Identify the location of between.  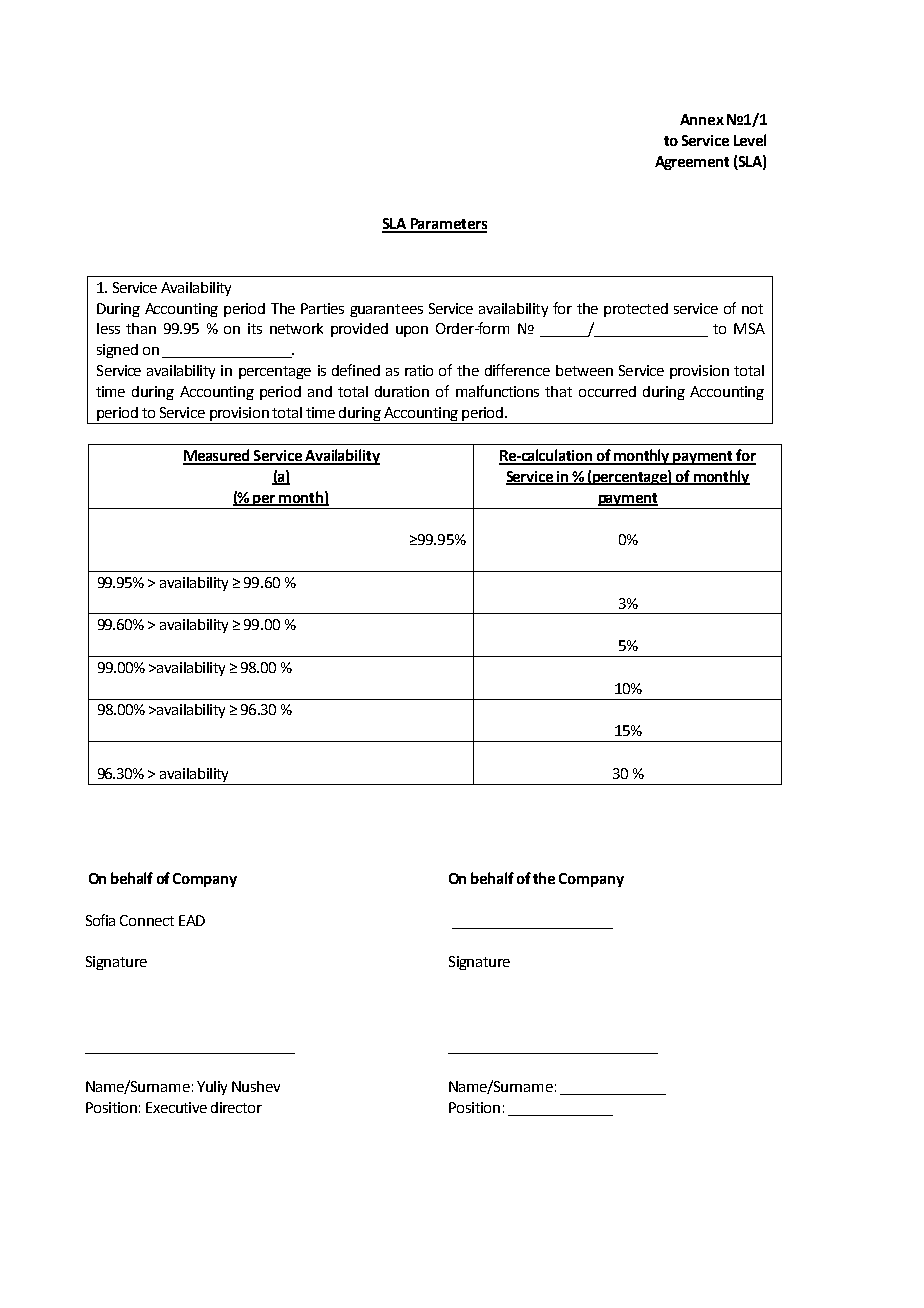
(584, 370).
